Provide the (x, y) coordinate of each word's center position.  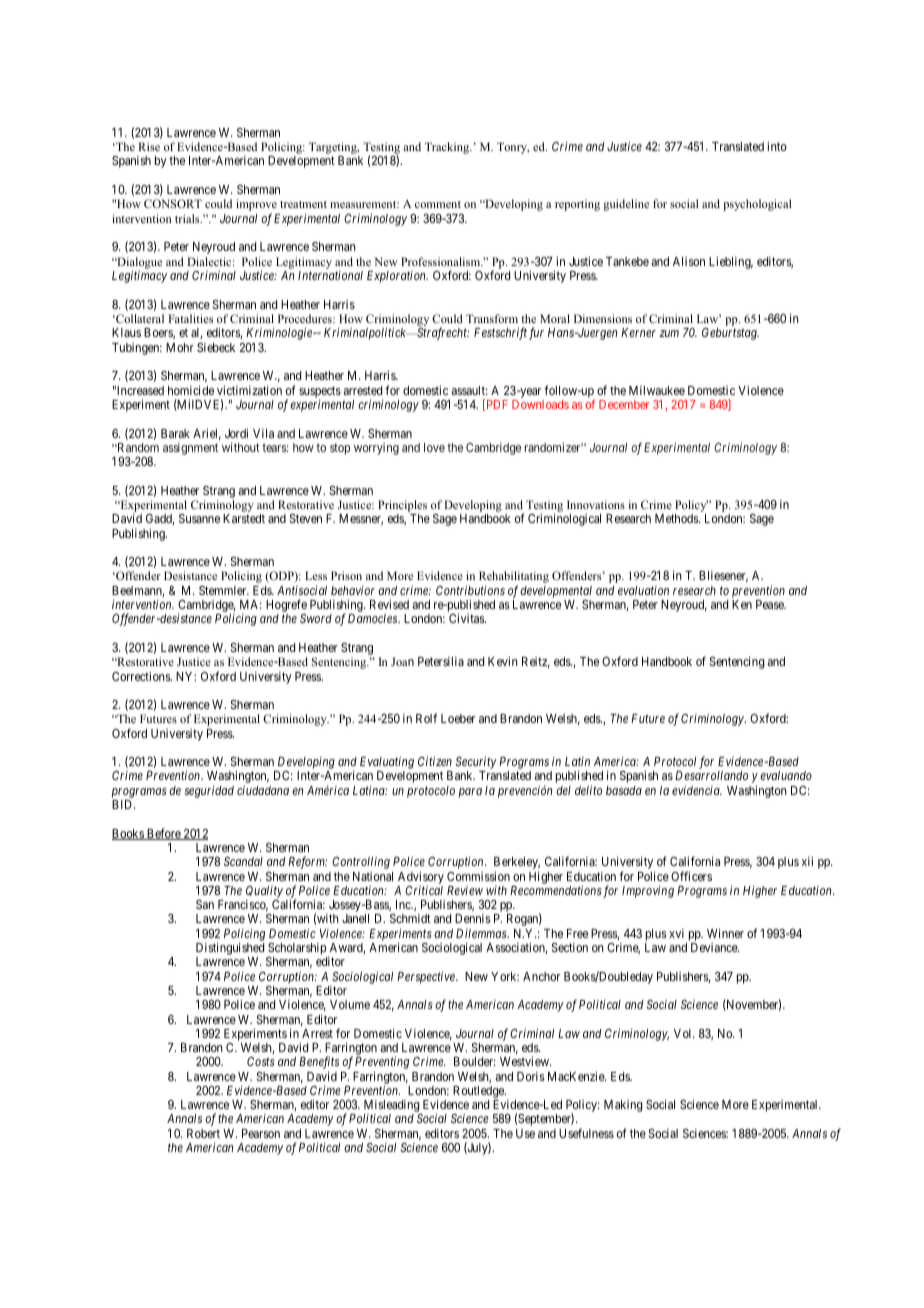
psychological (757, 205)
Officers (691, 876)
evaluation (643, 590)
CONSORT (173, 203)
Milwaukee (657, 390)
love (434, 447)
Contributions (470, 590)
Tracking (448, 148)
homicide (191, 390)
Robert (203, 1133)
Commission (478, 876)
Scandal (243, 861)
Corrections (142, 676)
